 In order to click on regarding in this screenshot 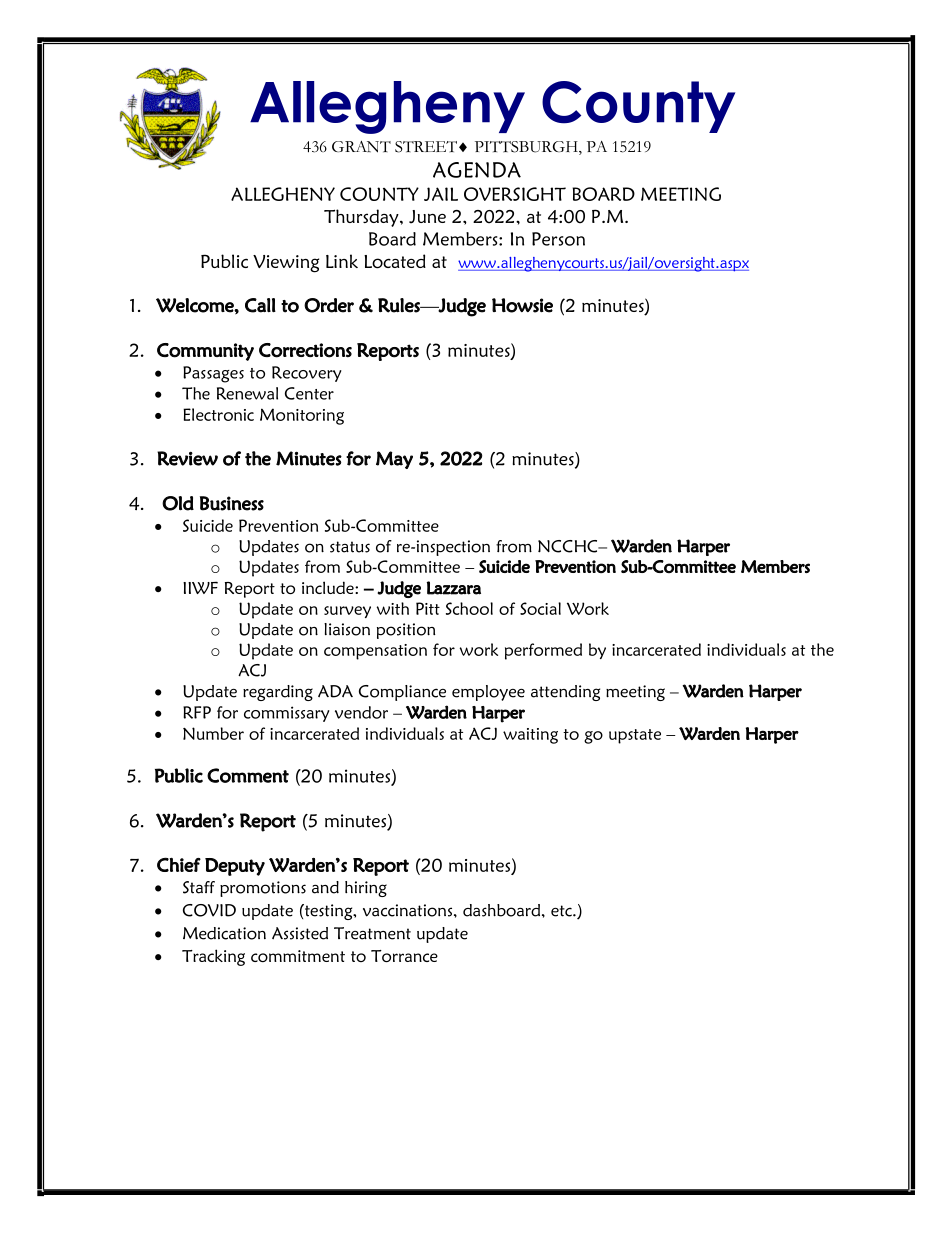, I will do `click(278, 693)`.
